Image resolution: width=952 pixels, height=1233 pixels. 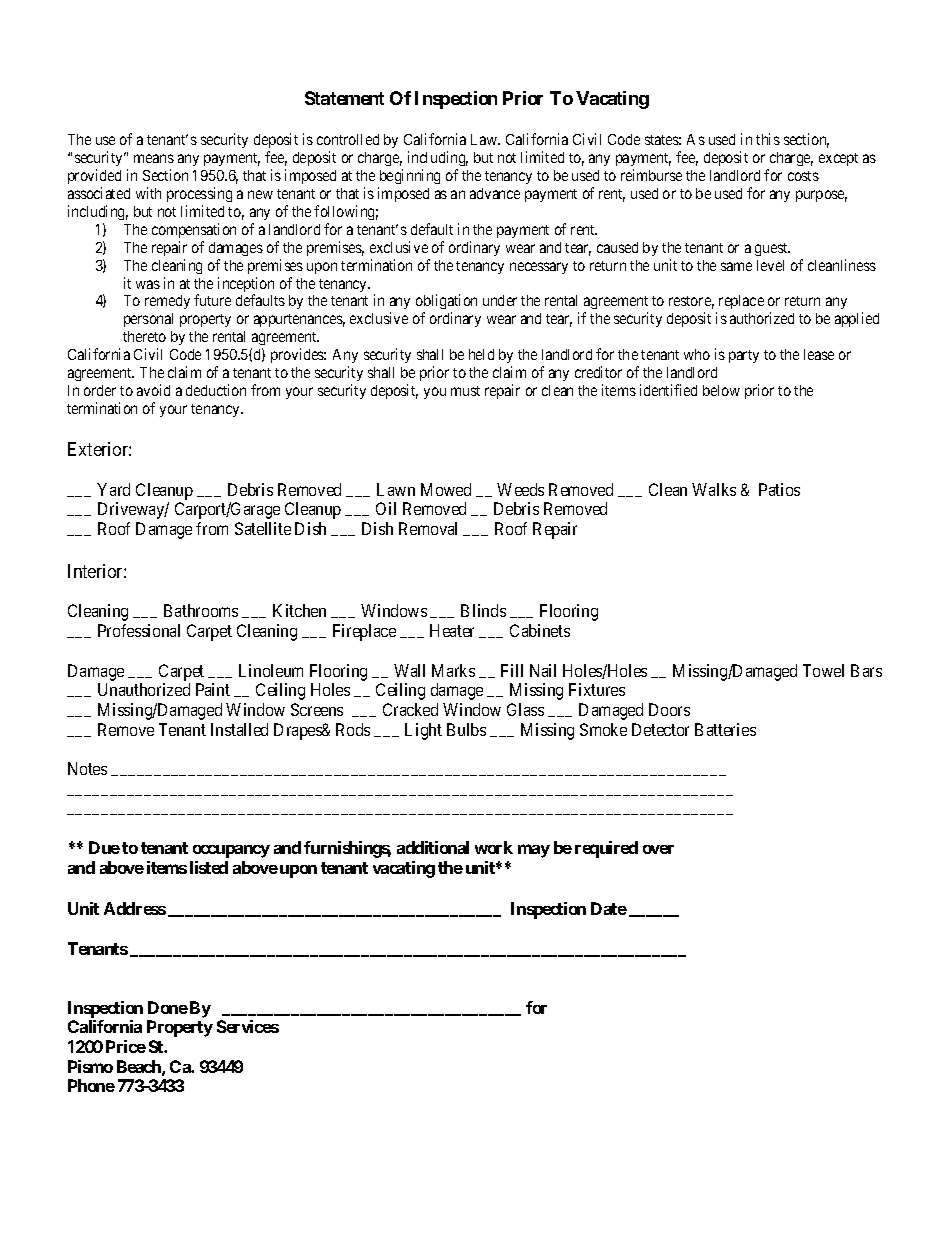 What do you see at coordinates (494, 847) in the page?
I see `work` at bounding box center [494, 847].
